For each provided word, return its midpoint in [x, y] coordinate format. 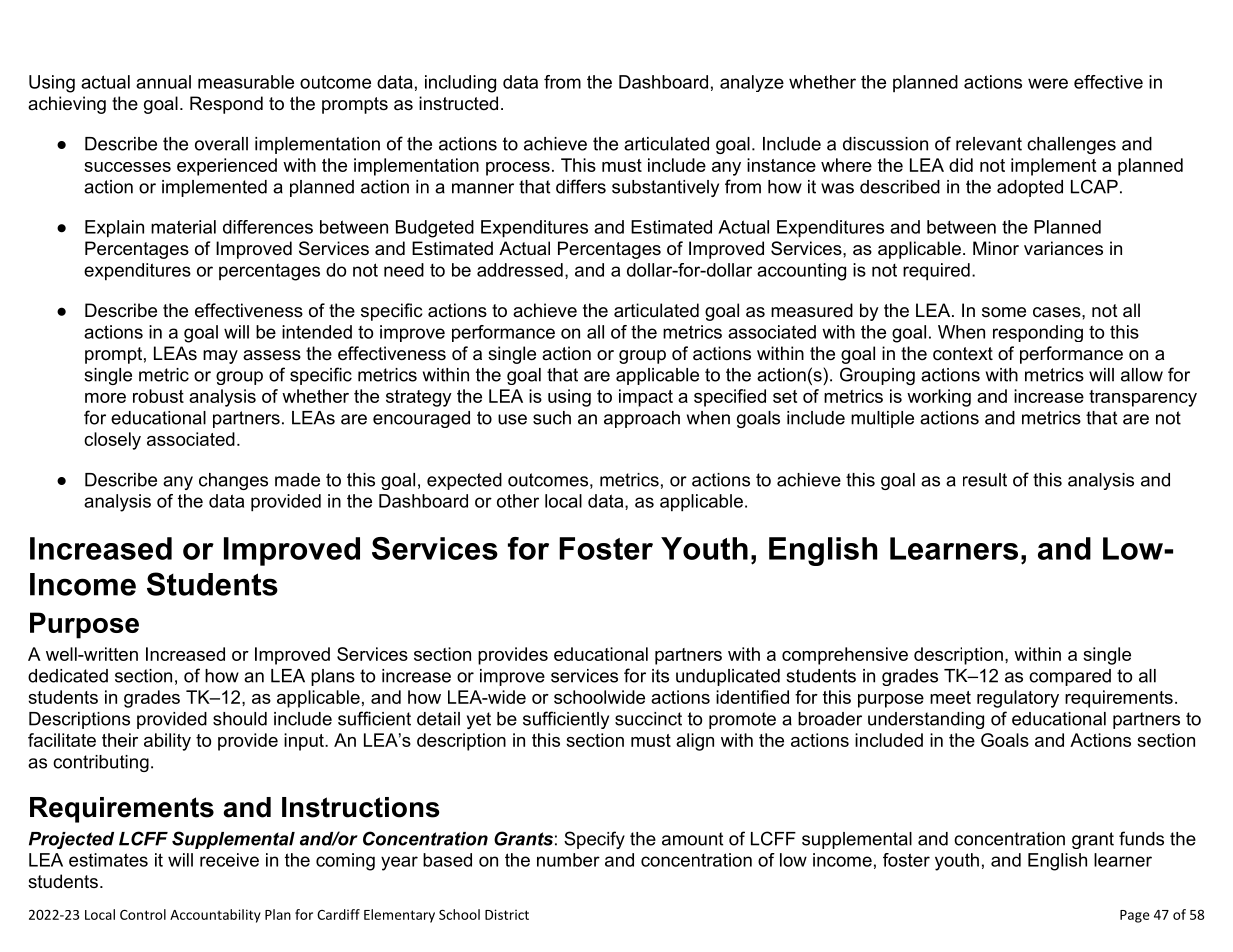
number [568, 860]
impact [646, 398]
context [963, 354]
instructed [458, 103]
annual [163, 82]
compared [1070, 677]
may [220, 357]
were [1048, 83]
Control [143, 914]
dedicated [68, 676]
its [660, 676]
